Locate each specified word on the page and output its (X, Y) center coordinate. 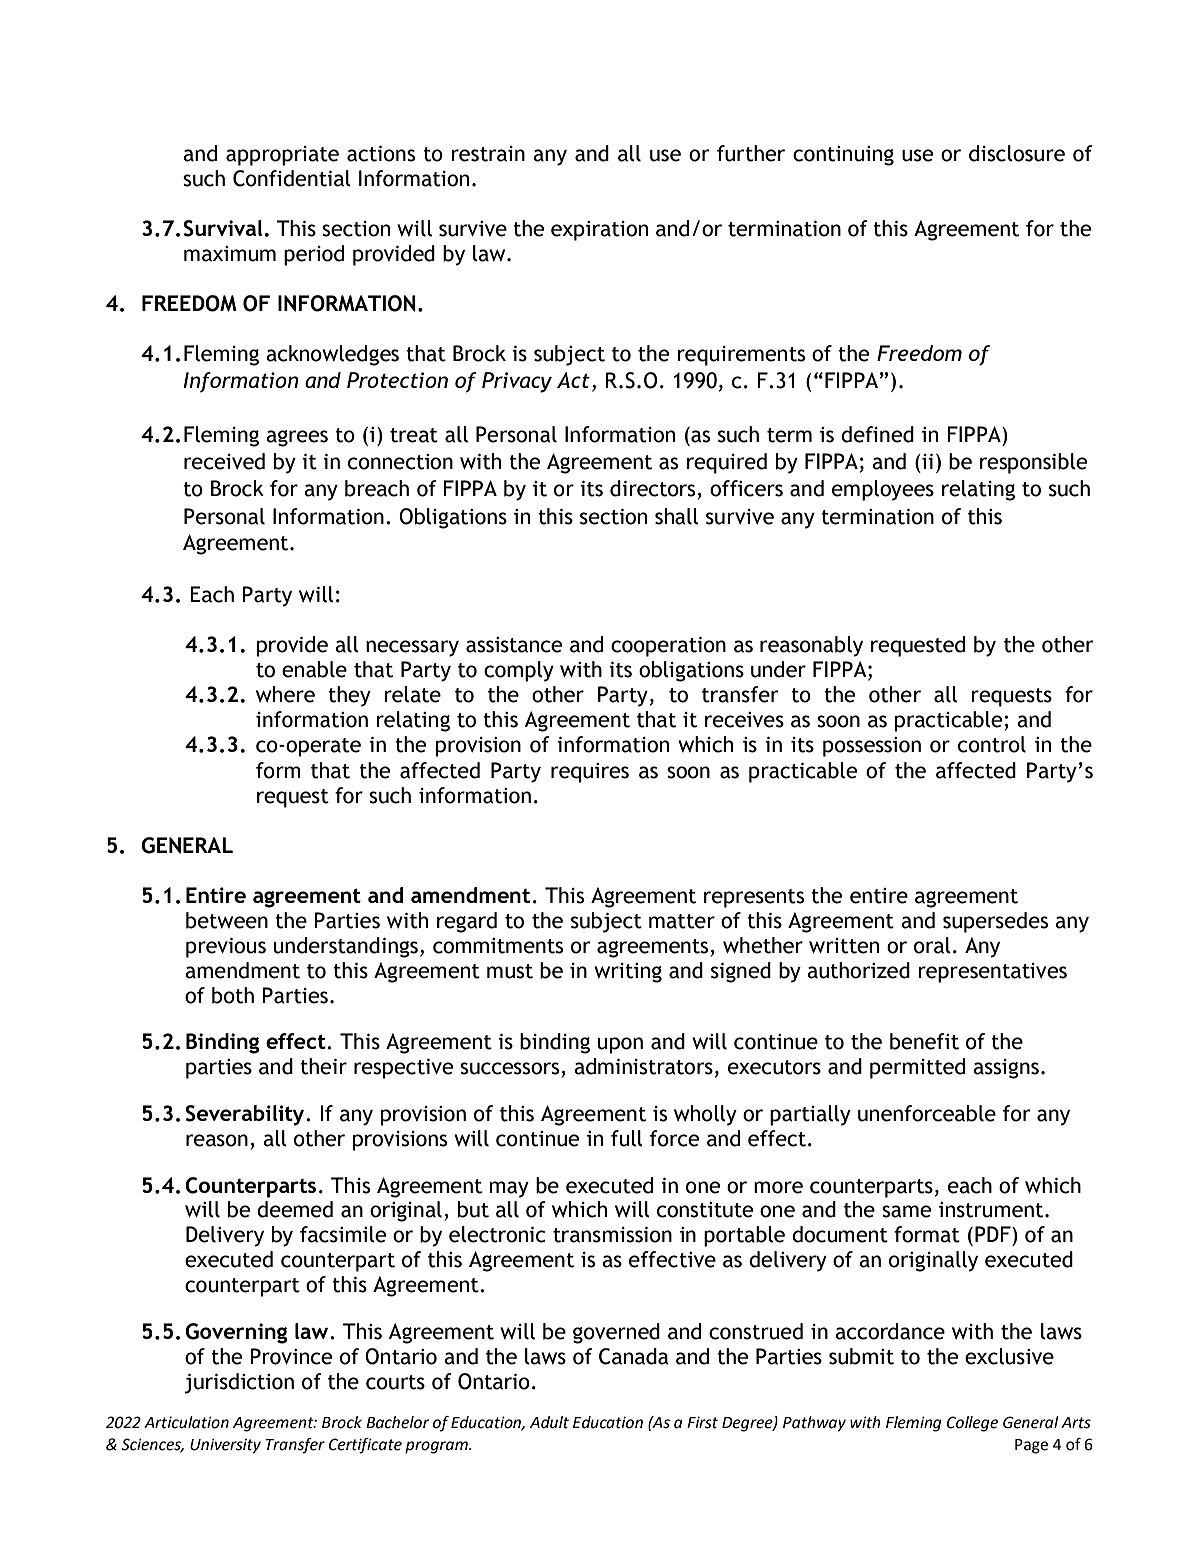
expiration (599, 231)
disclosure (1017, 153)
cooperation (668, 647)
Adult (549, 1422)
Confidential (292, 178)
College (972, 1424)
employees (883, 490)
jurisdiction (239, 1383)
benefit (924, 1041)
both (233, 995)
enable (314, 669)
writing (628, 973)
